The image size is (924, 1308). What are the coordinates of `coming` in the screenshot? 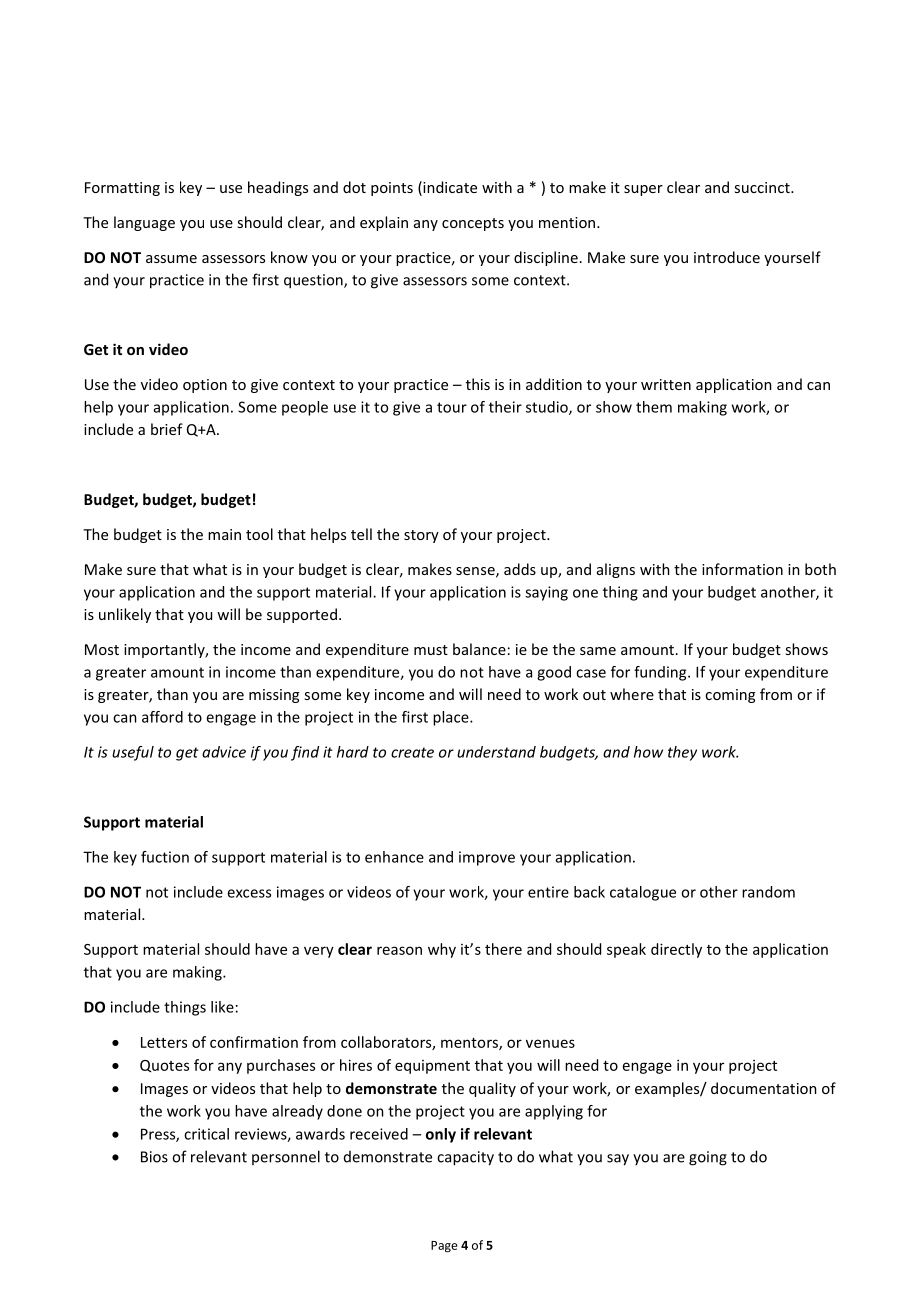 It's located at (730, 696).
